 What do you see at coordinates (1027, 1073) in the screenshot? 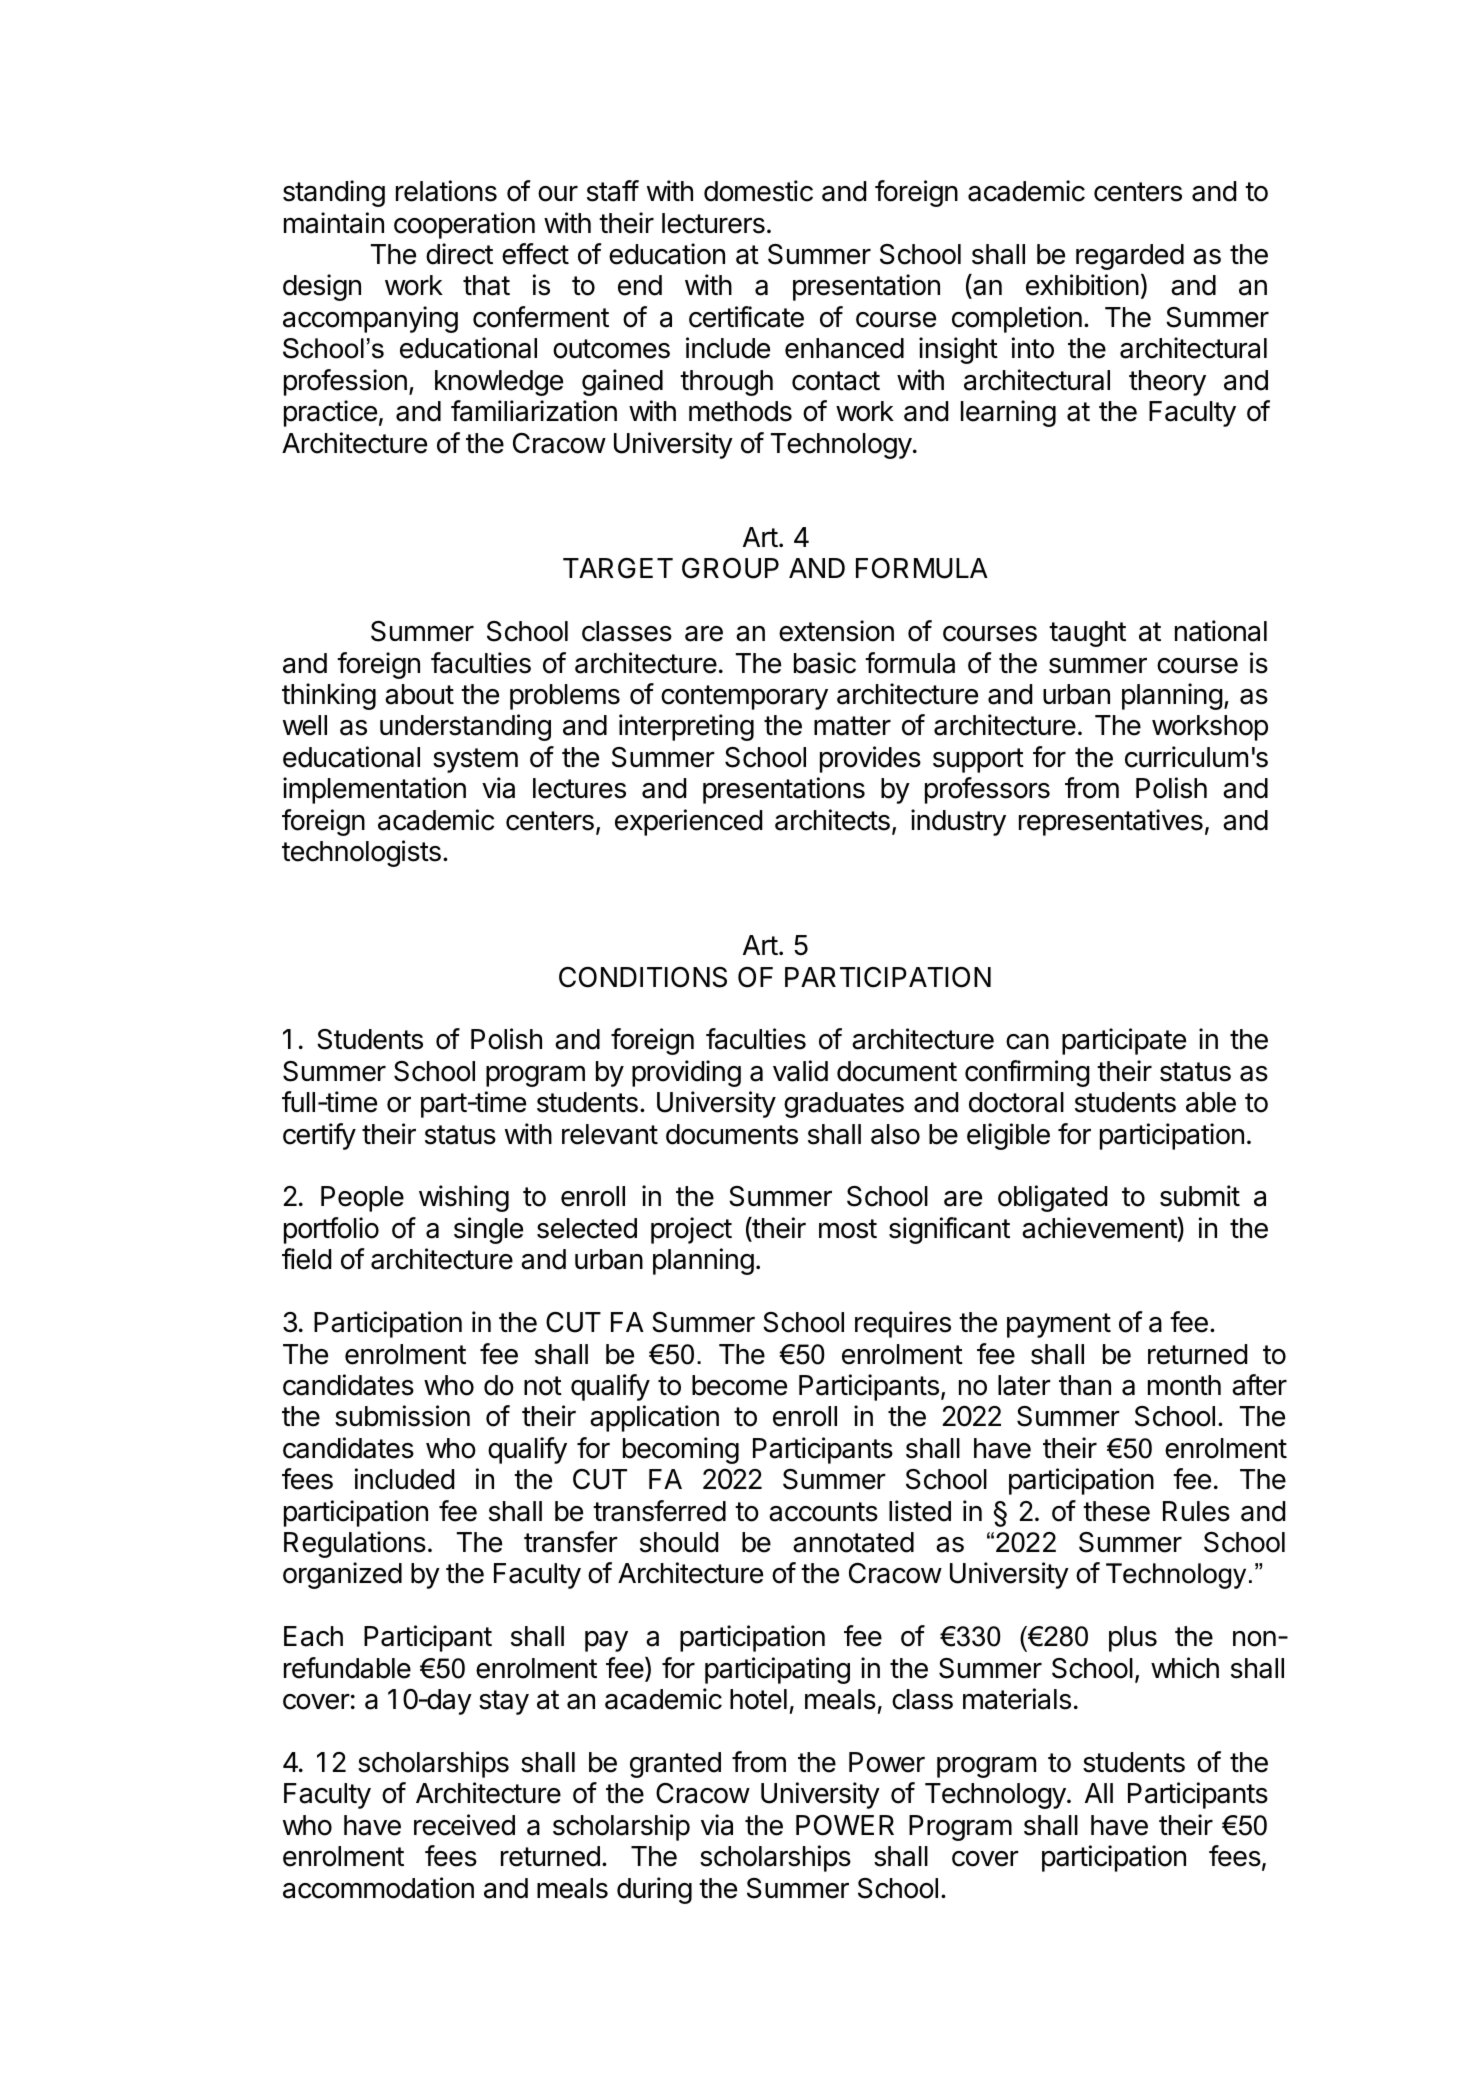
I see `confirming` at bounding box center [1027, 1073].
